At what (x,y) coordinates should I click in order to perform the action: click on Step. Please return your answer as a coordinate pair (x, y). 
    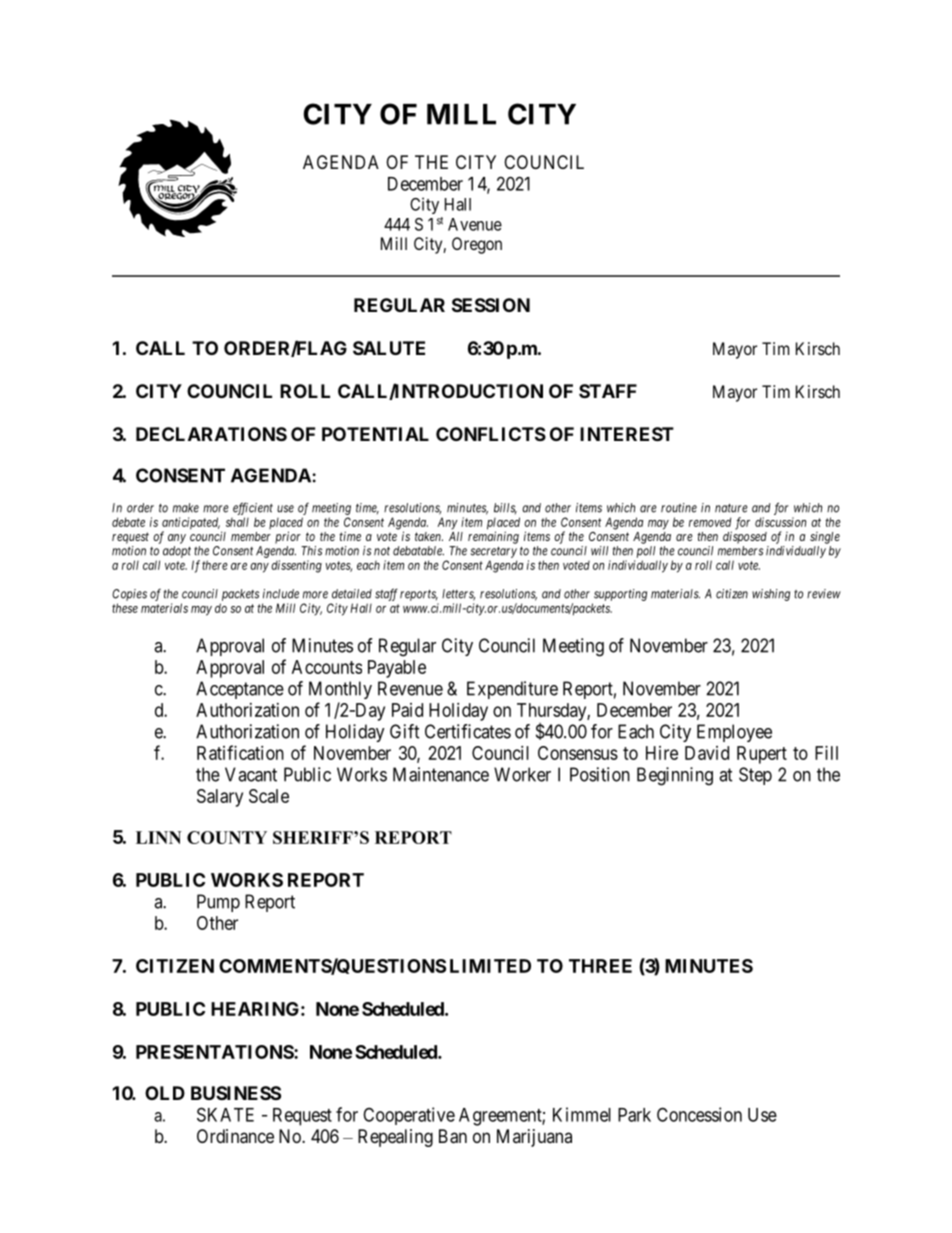
    Looking at the image, I should click on (755, 776).
